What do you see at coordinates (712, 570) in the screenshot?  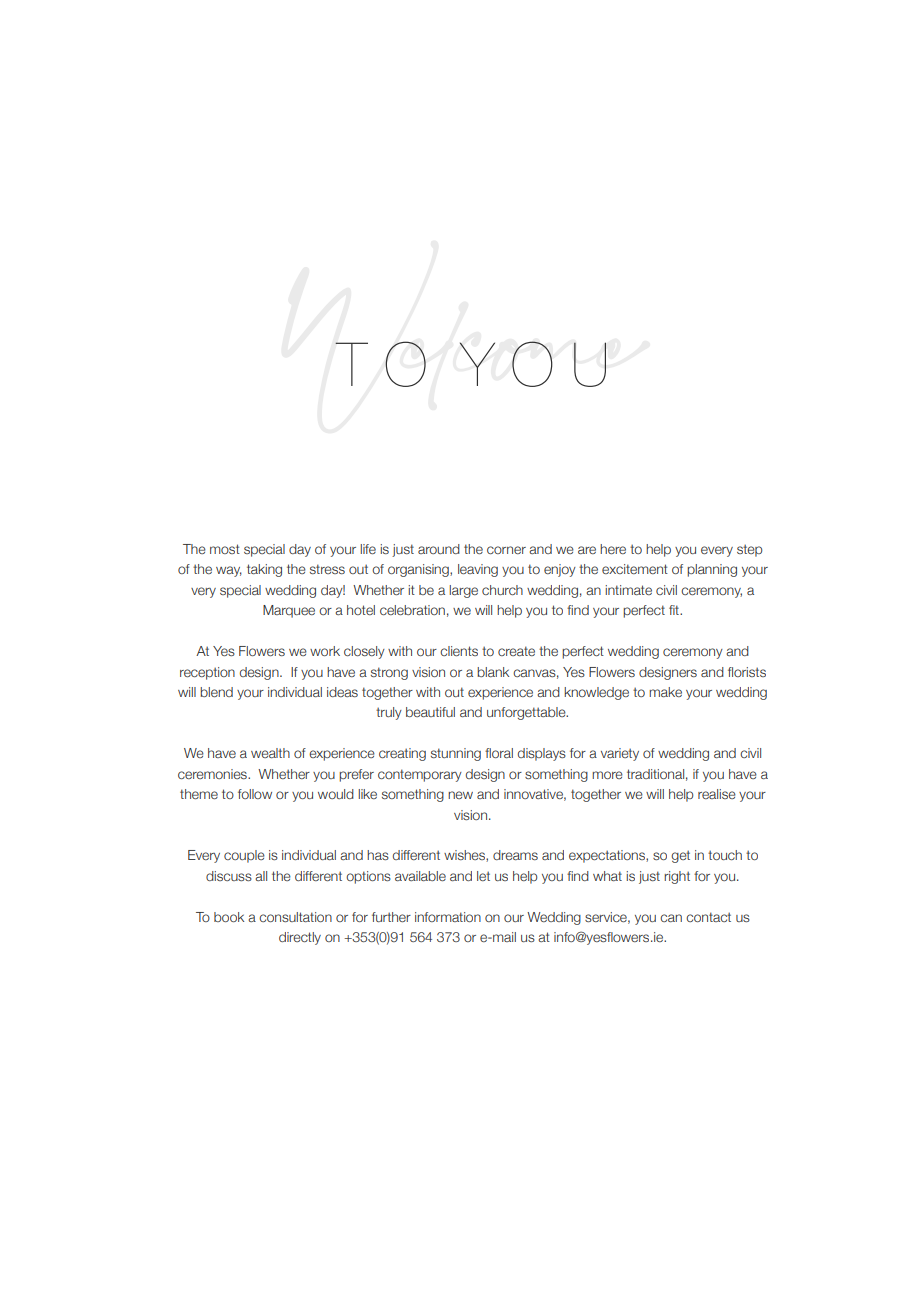 I see `planning` at bounding box center [712, 570].
